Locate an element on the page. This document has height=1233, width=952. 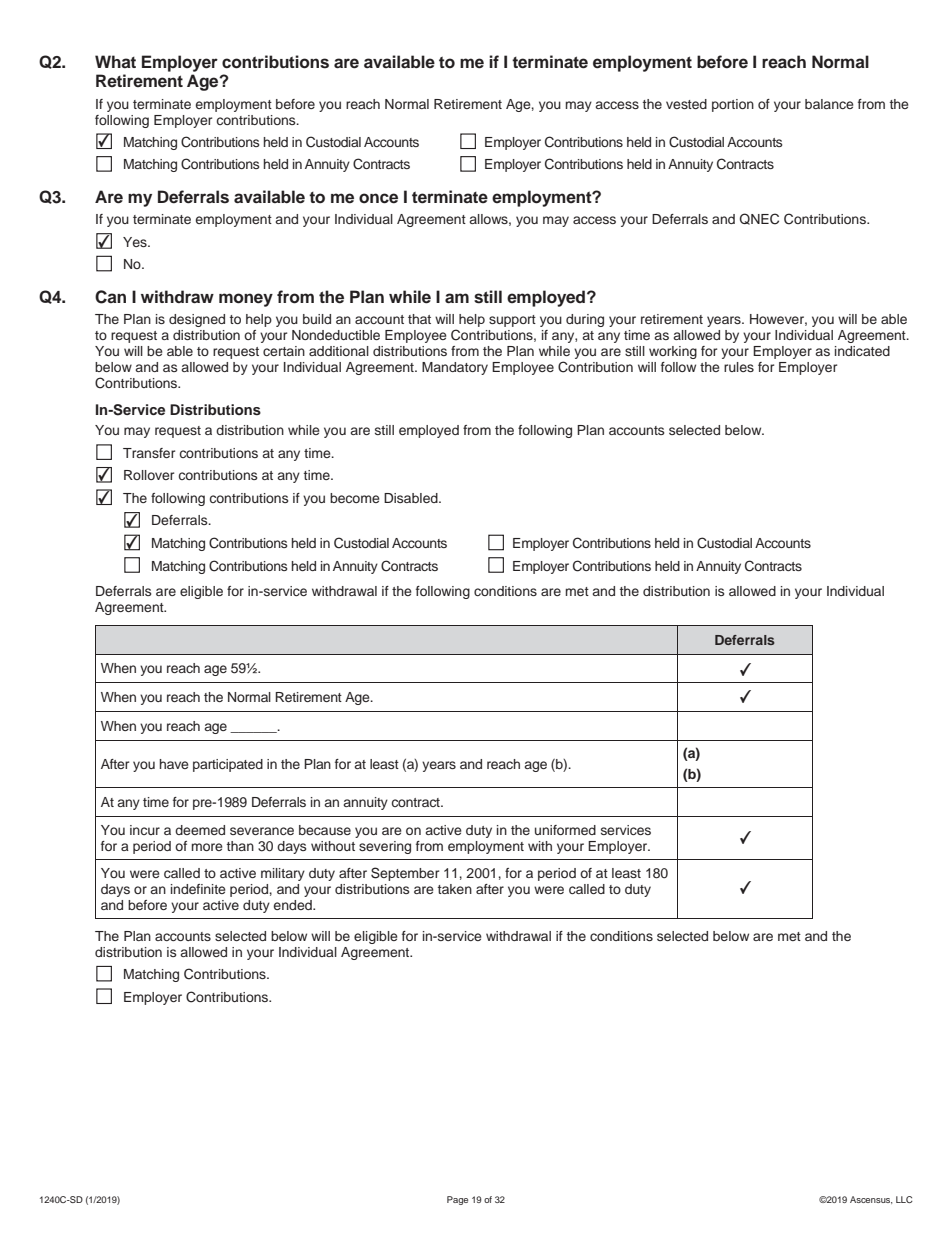
uniformed is located at coordinates (565, 830).
